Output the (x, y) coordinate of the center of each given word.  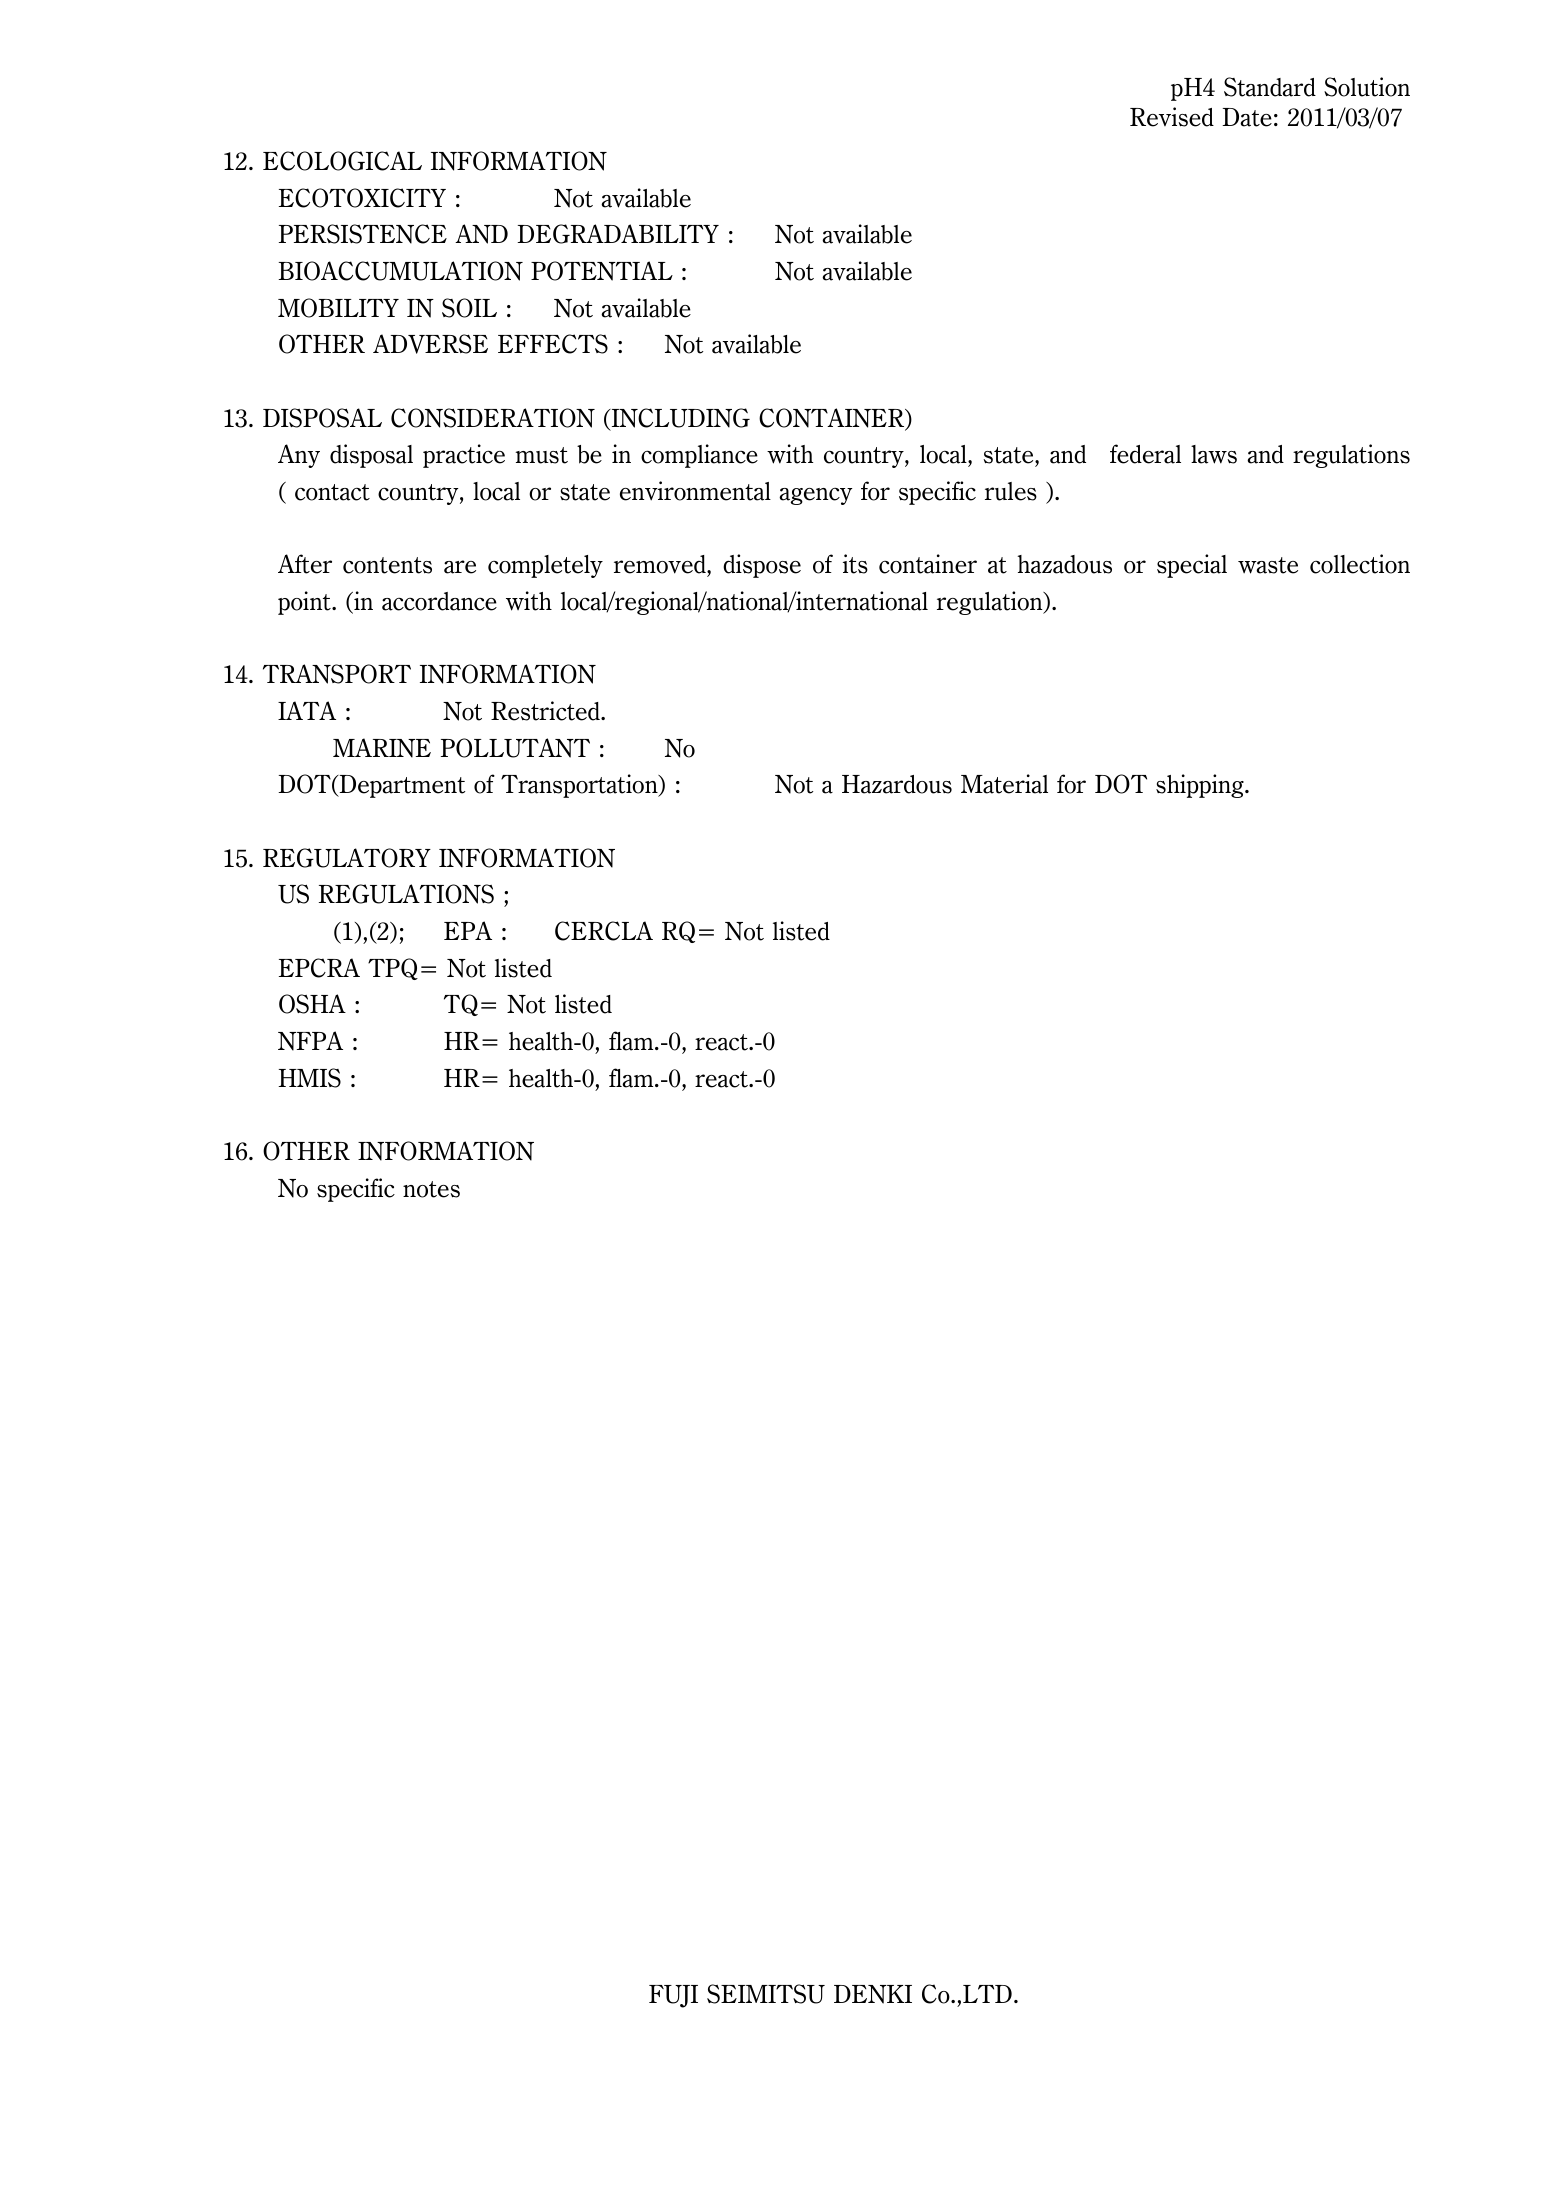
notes (431, 1189)
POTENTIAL (602, 271)
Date (1247, 117)
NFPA (310, 1041)
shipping (1201, 786)
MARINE (382, 748)
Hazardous (897, 784)
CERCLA (604, 931)
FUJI (673, 1996)
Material (1004, 784)
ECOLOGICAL (342, 161)
